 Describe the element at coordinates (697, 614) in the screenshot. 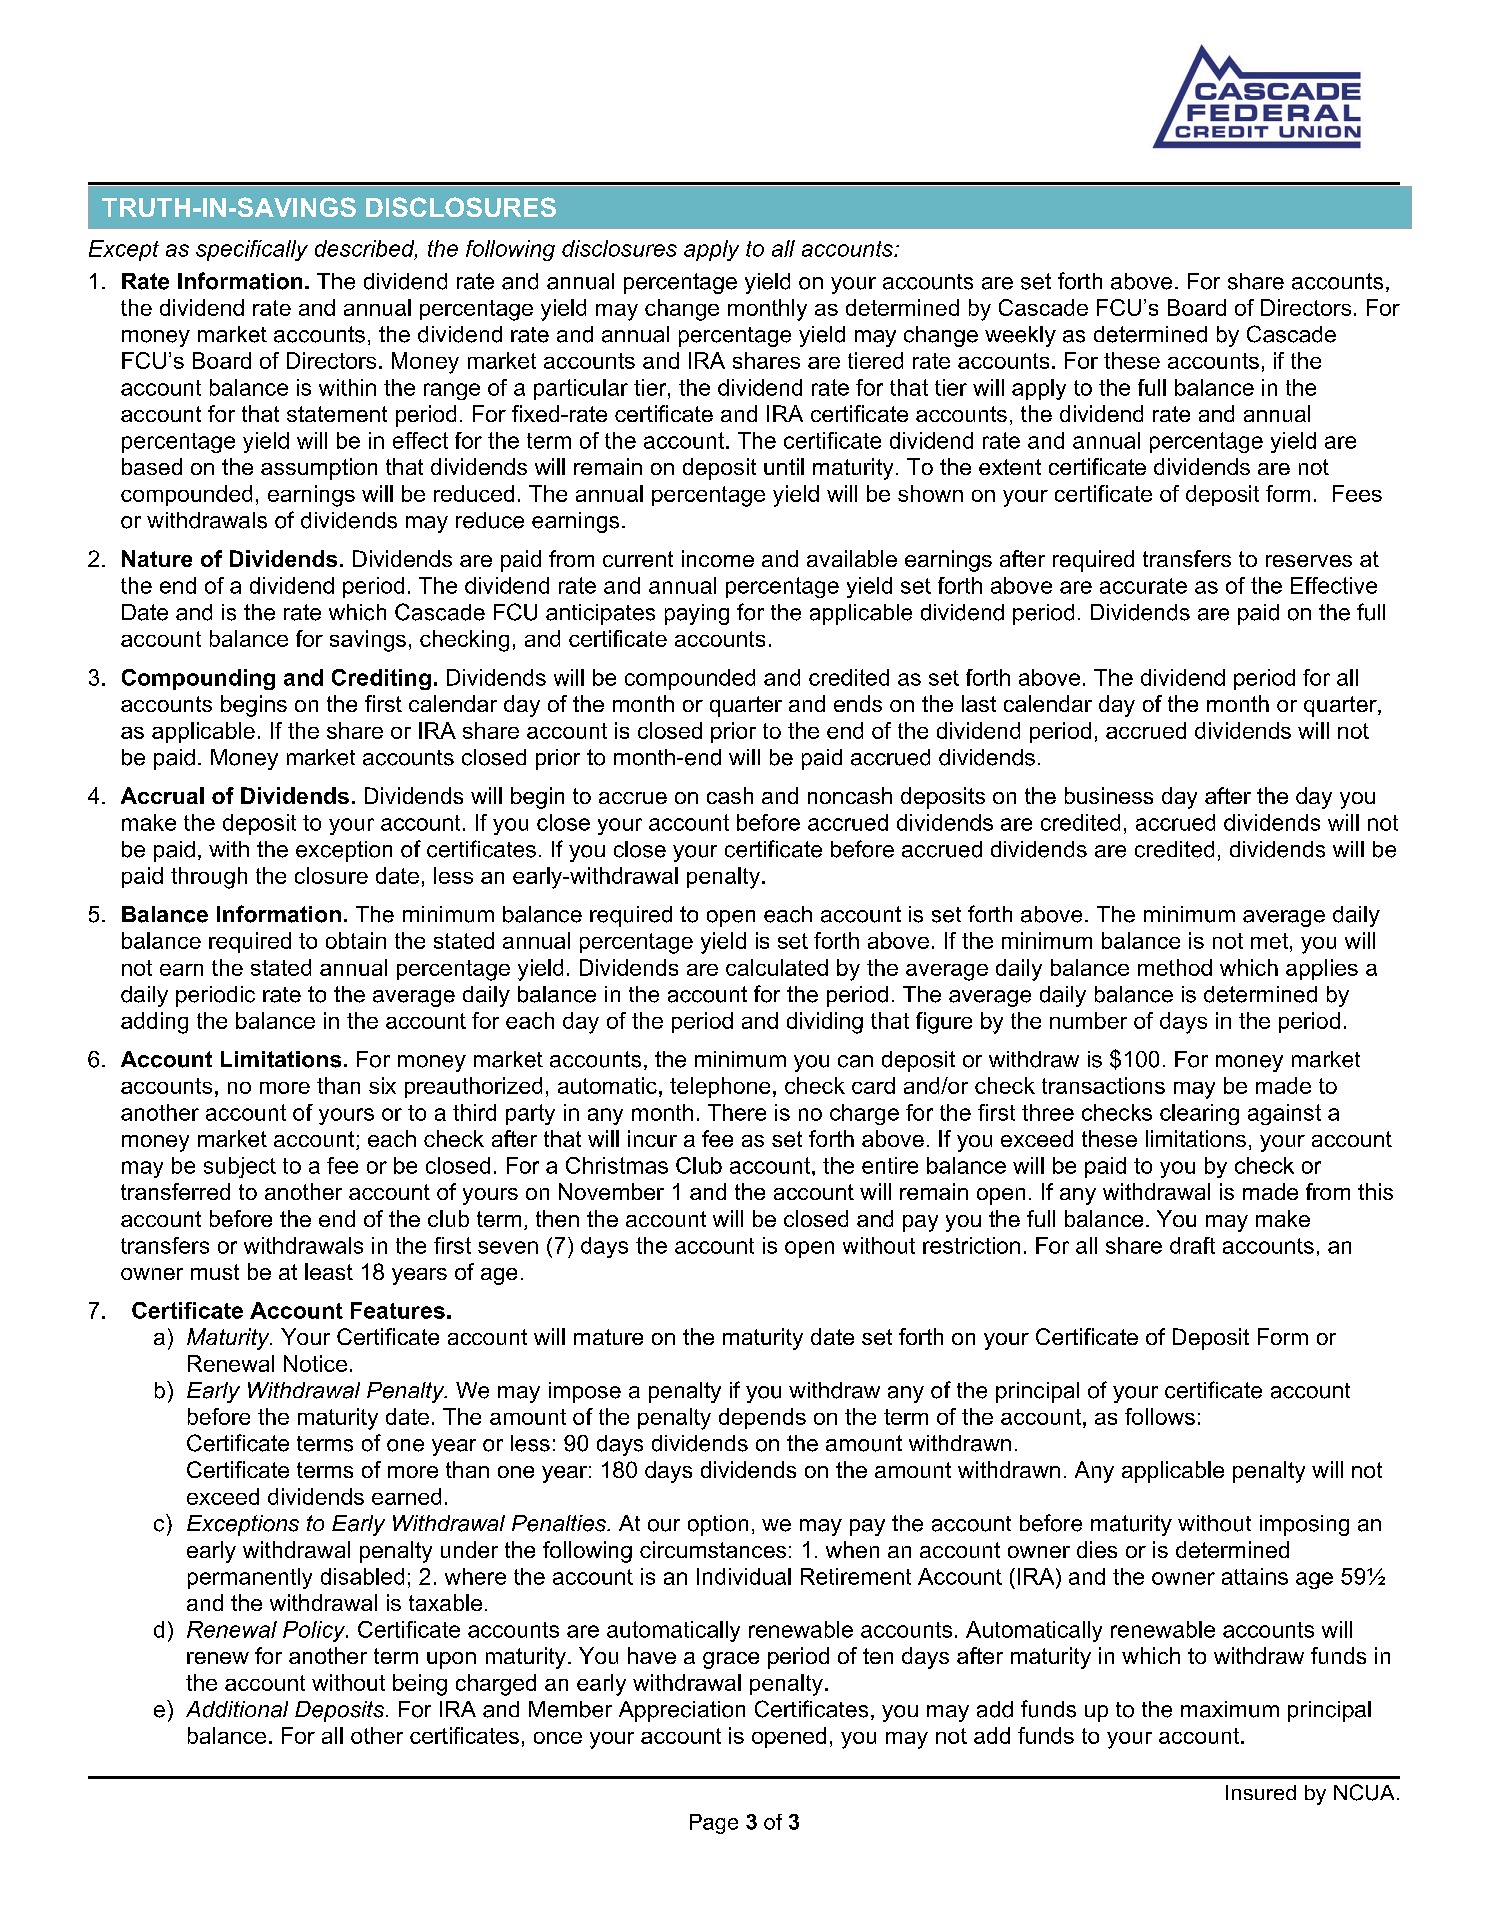

I see `paying` at that location.
